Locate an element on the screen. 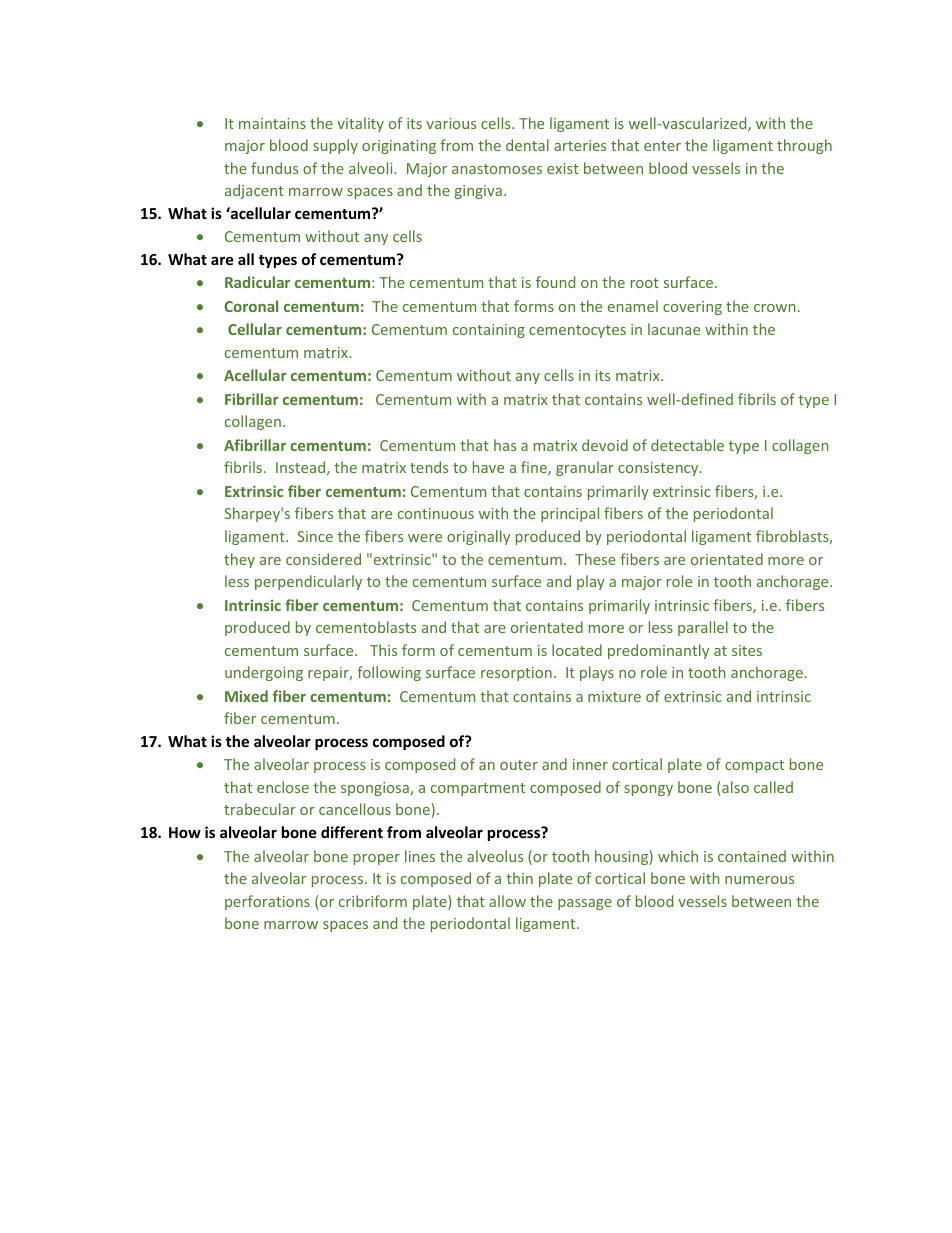 This screenshot has width=952, height=1233. has is located at coordinates (505, 445).
